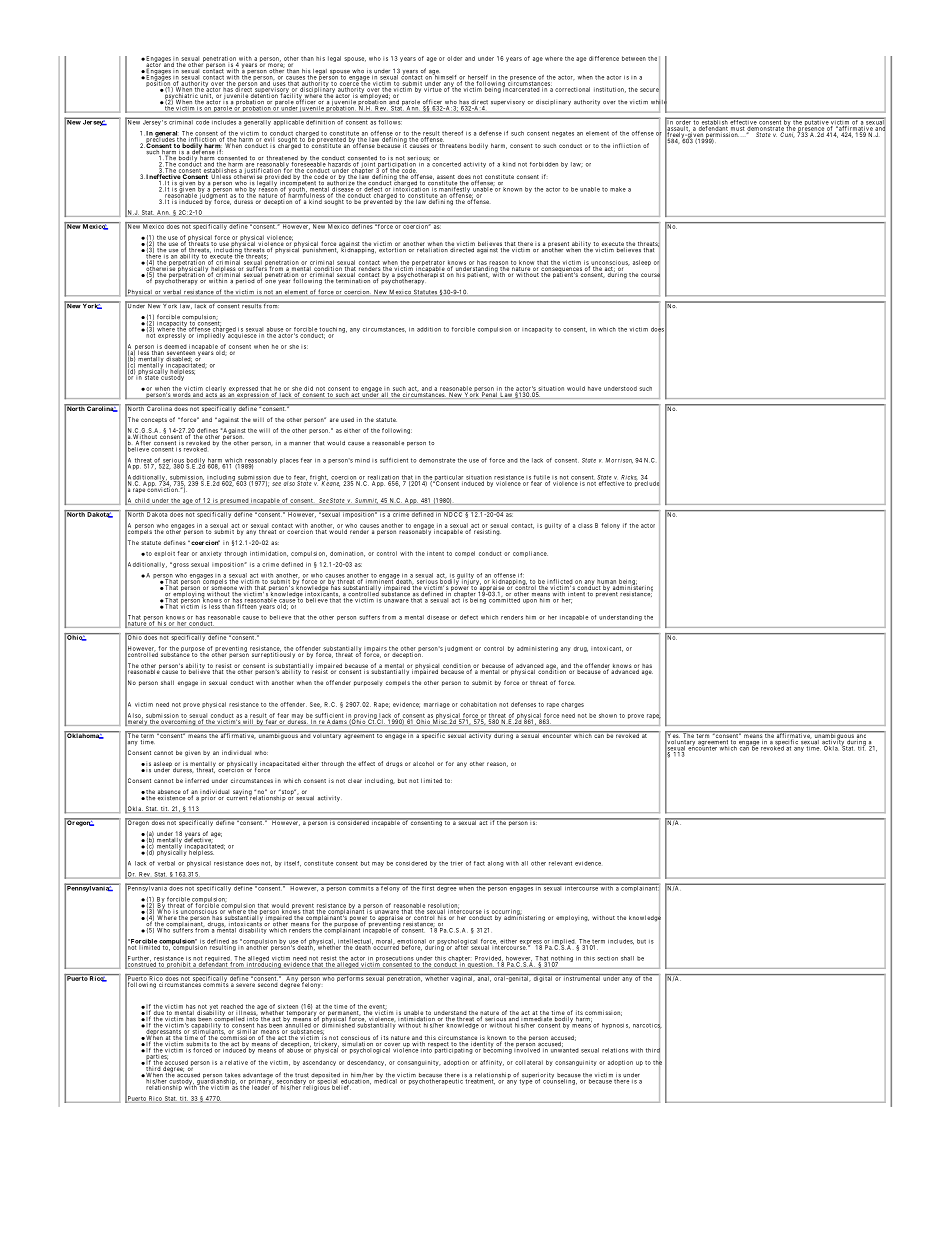 This image has height=1233, width=952. I want to click on Ricks, so click(629, 478).
